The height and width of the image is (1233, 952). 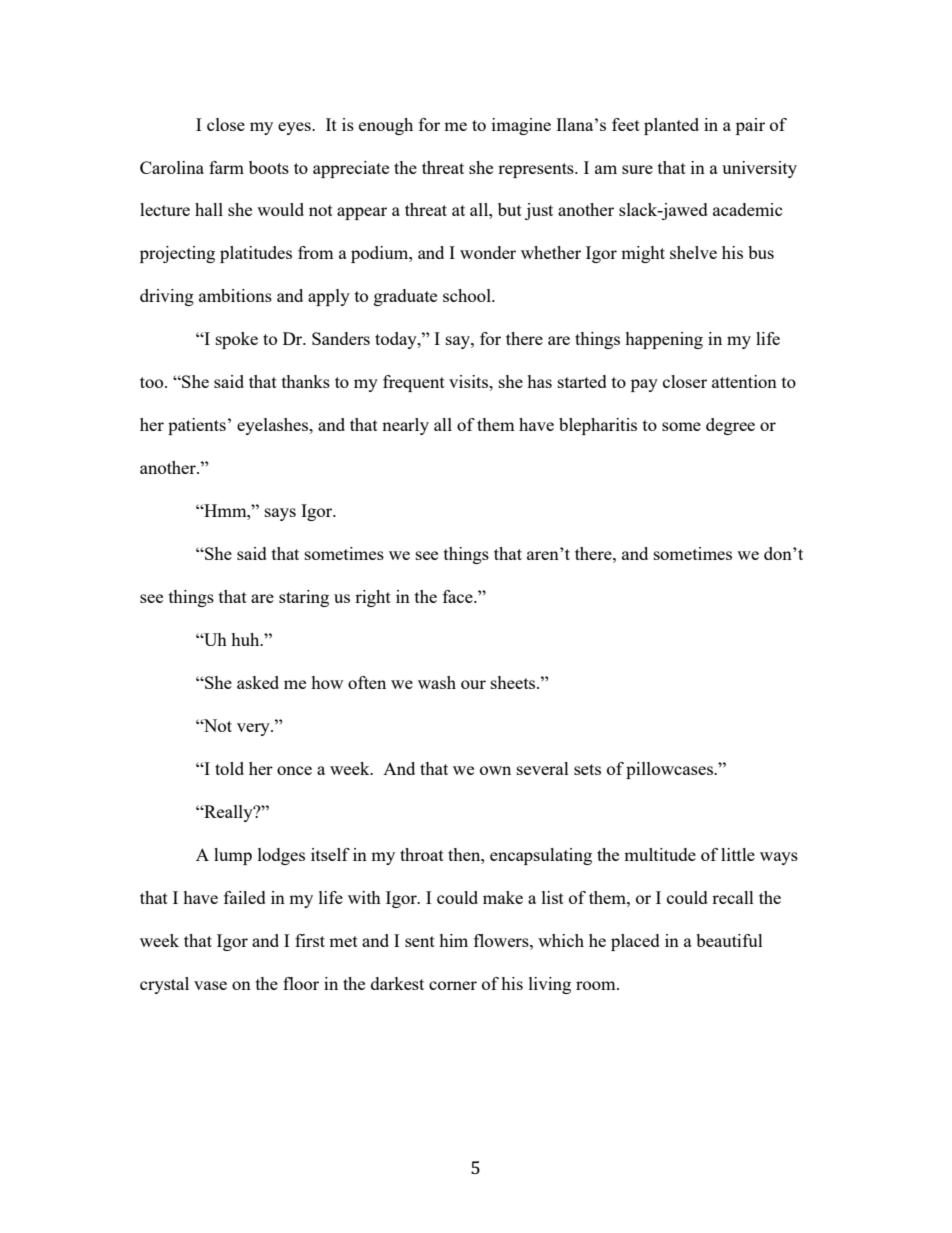 What do you see at coordinates (671, 126) in the image?
I see `planted` at bounding box center [671, 126].
